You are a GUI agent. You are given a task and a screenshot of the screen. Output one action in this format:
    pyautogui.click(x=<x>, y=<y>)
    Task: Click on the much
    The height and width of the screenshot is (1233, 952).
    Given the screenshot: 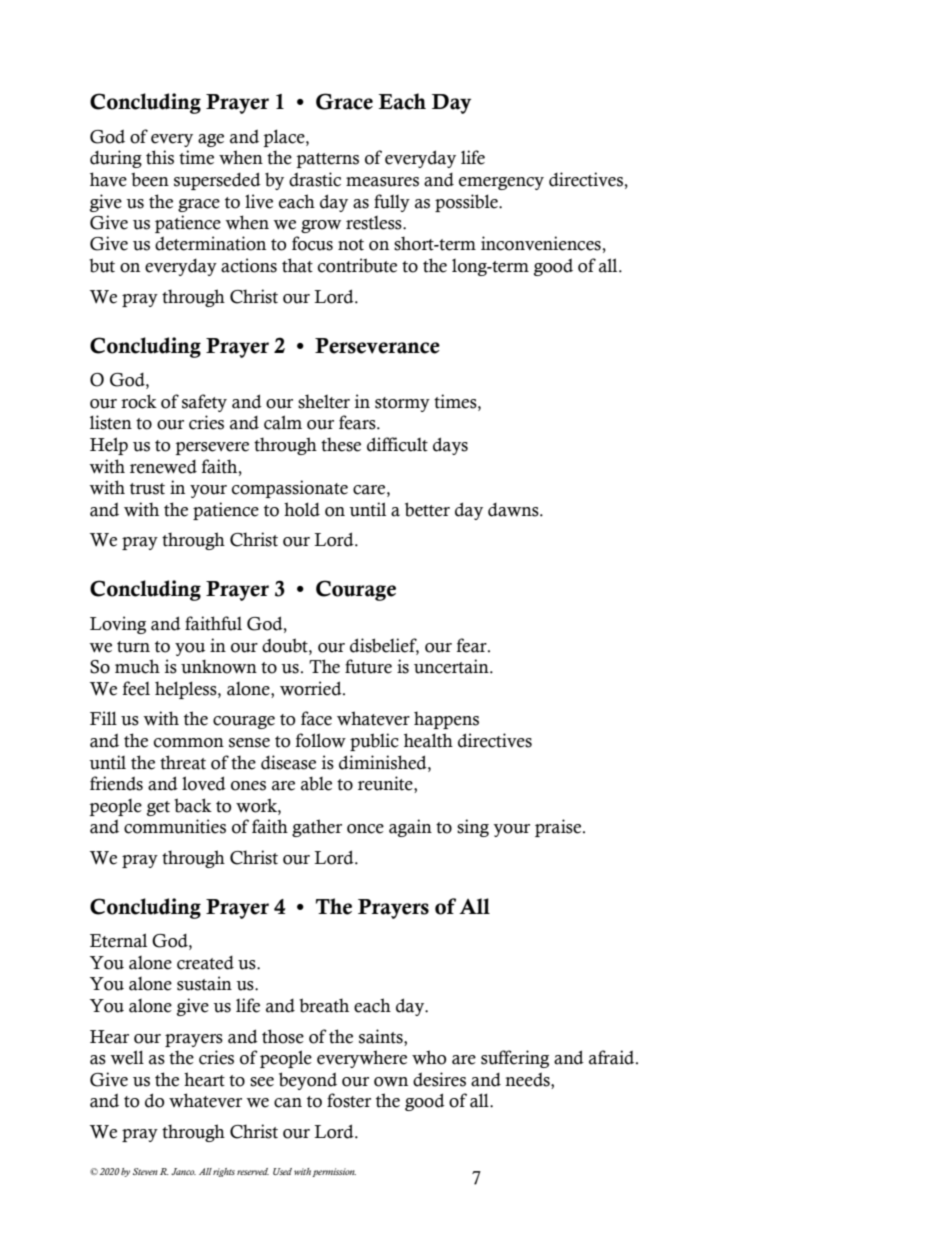 What is the action you would take?
    pyautogui.click(x=137, y=666)
